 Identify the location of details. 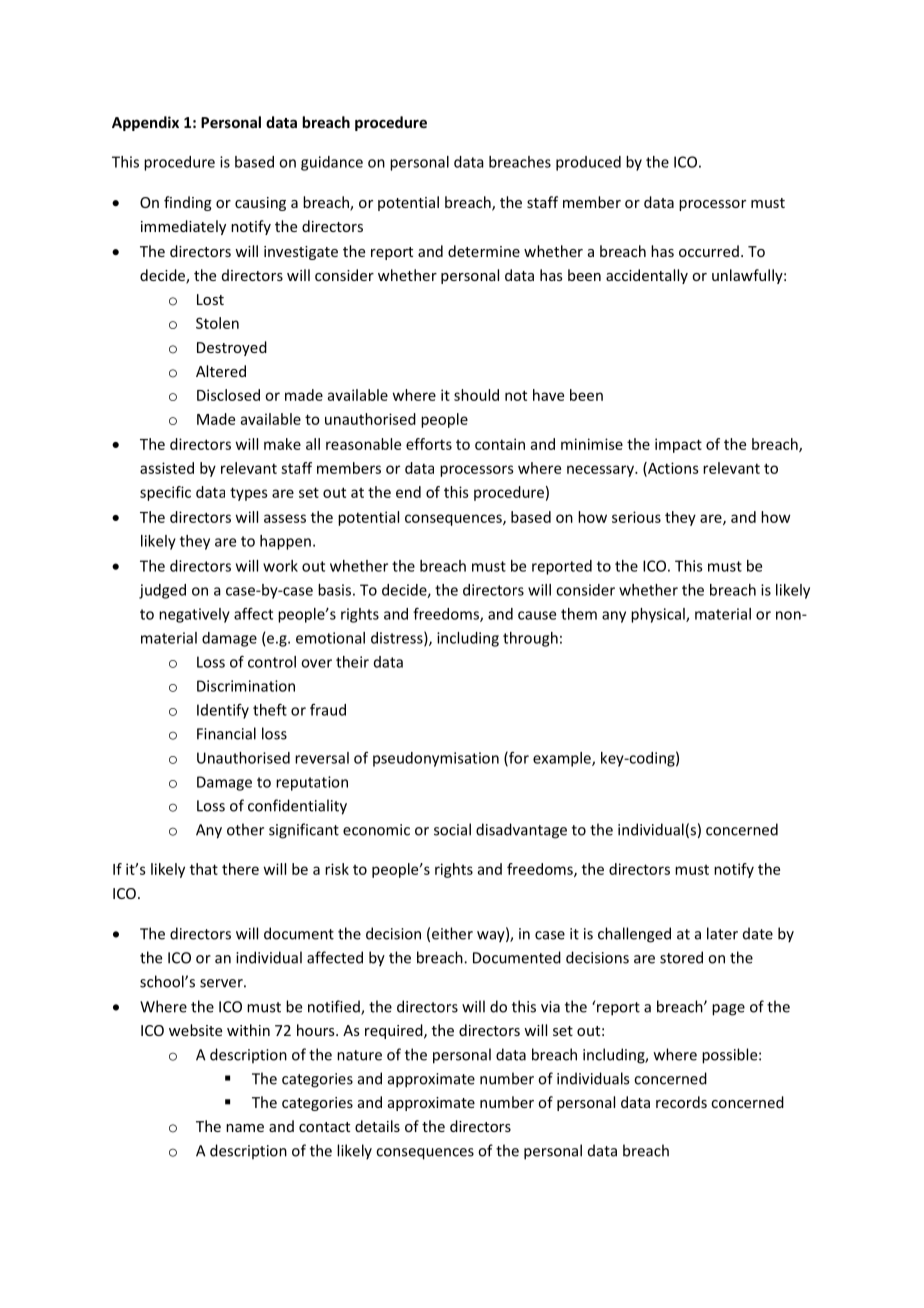
(377, 1126).
